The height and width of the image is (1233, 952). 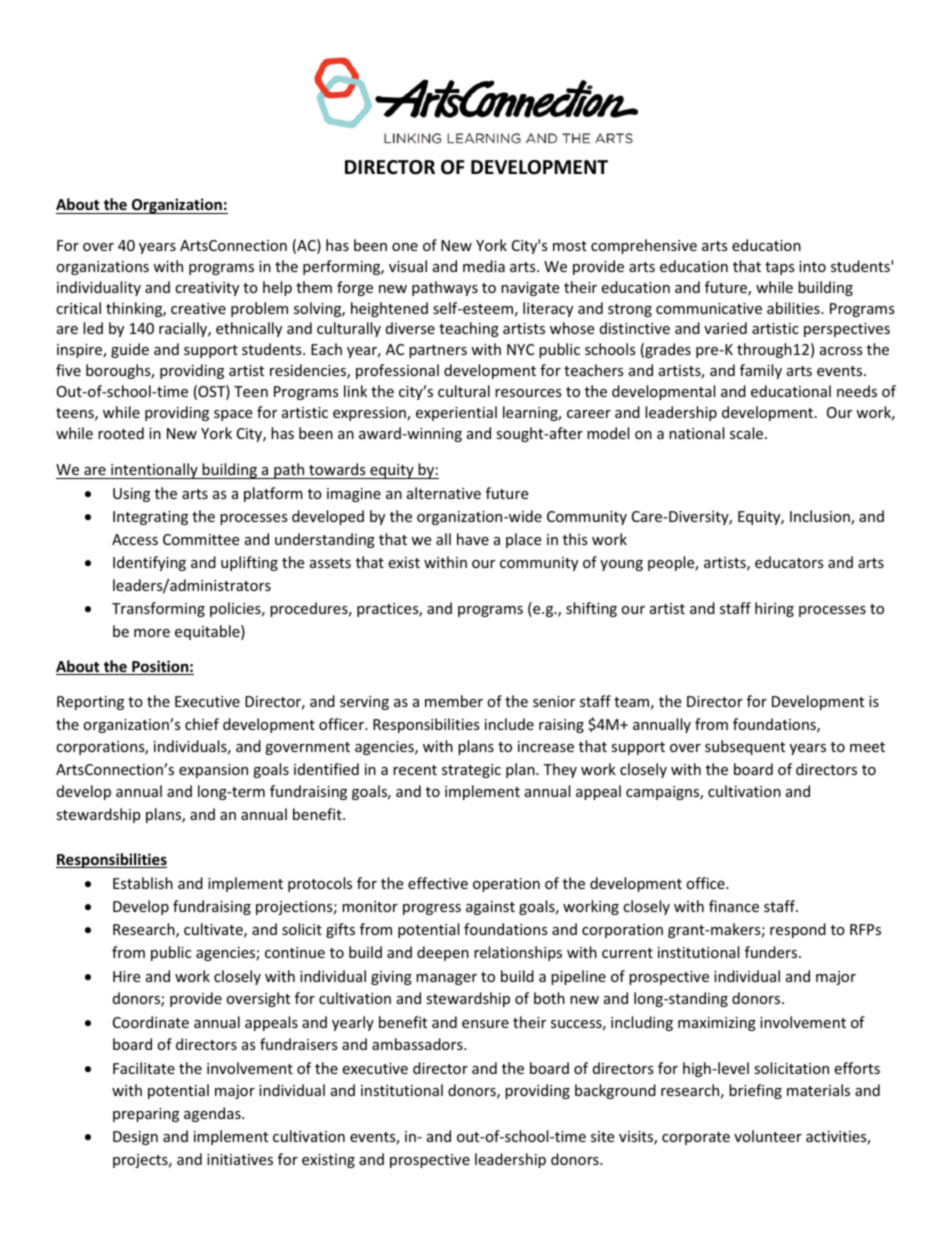 What do you see at coordinates (484, 266) in the image?
I see `media` at bounding box center [484, 266].
